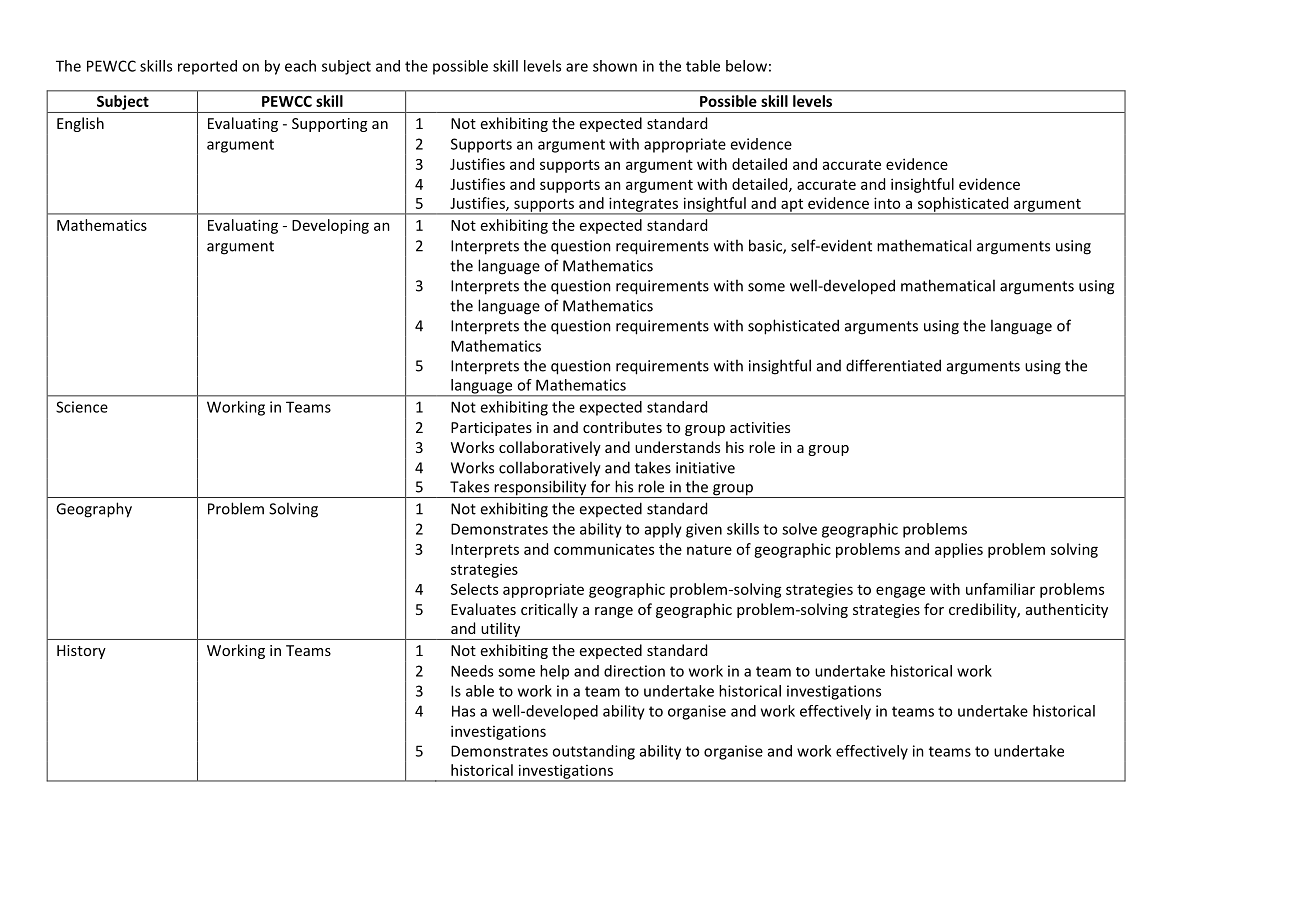 Image resolution: width=1307 pixels, height=924 pixels. Describe the element at coordinates (644, 205) in the page. I see `integrates` at that location.
